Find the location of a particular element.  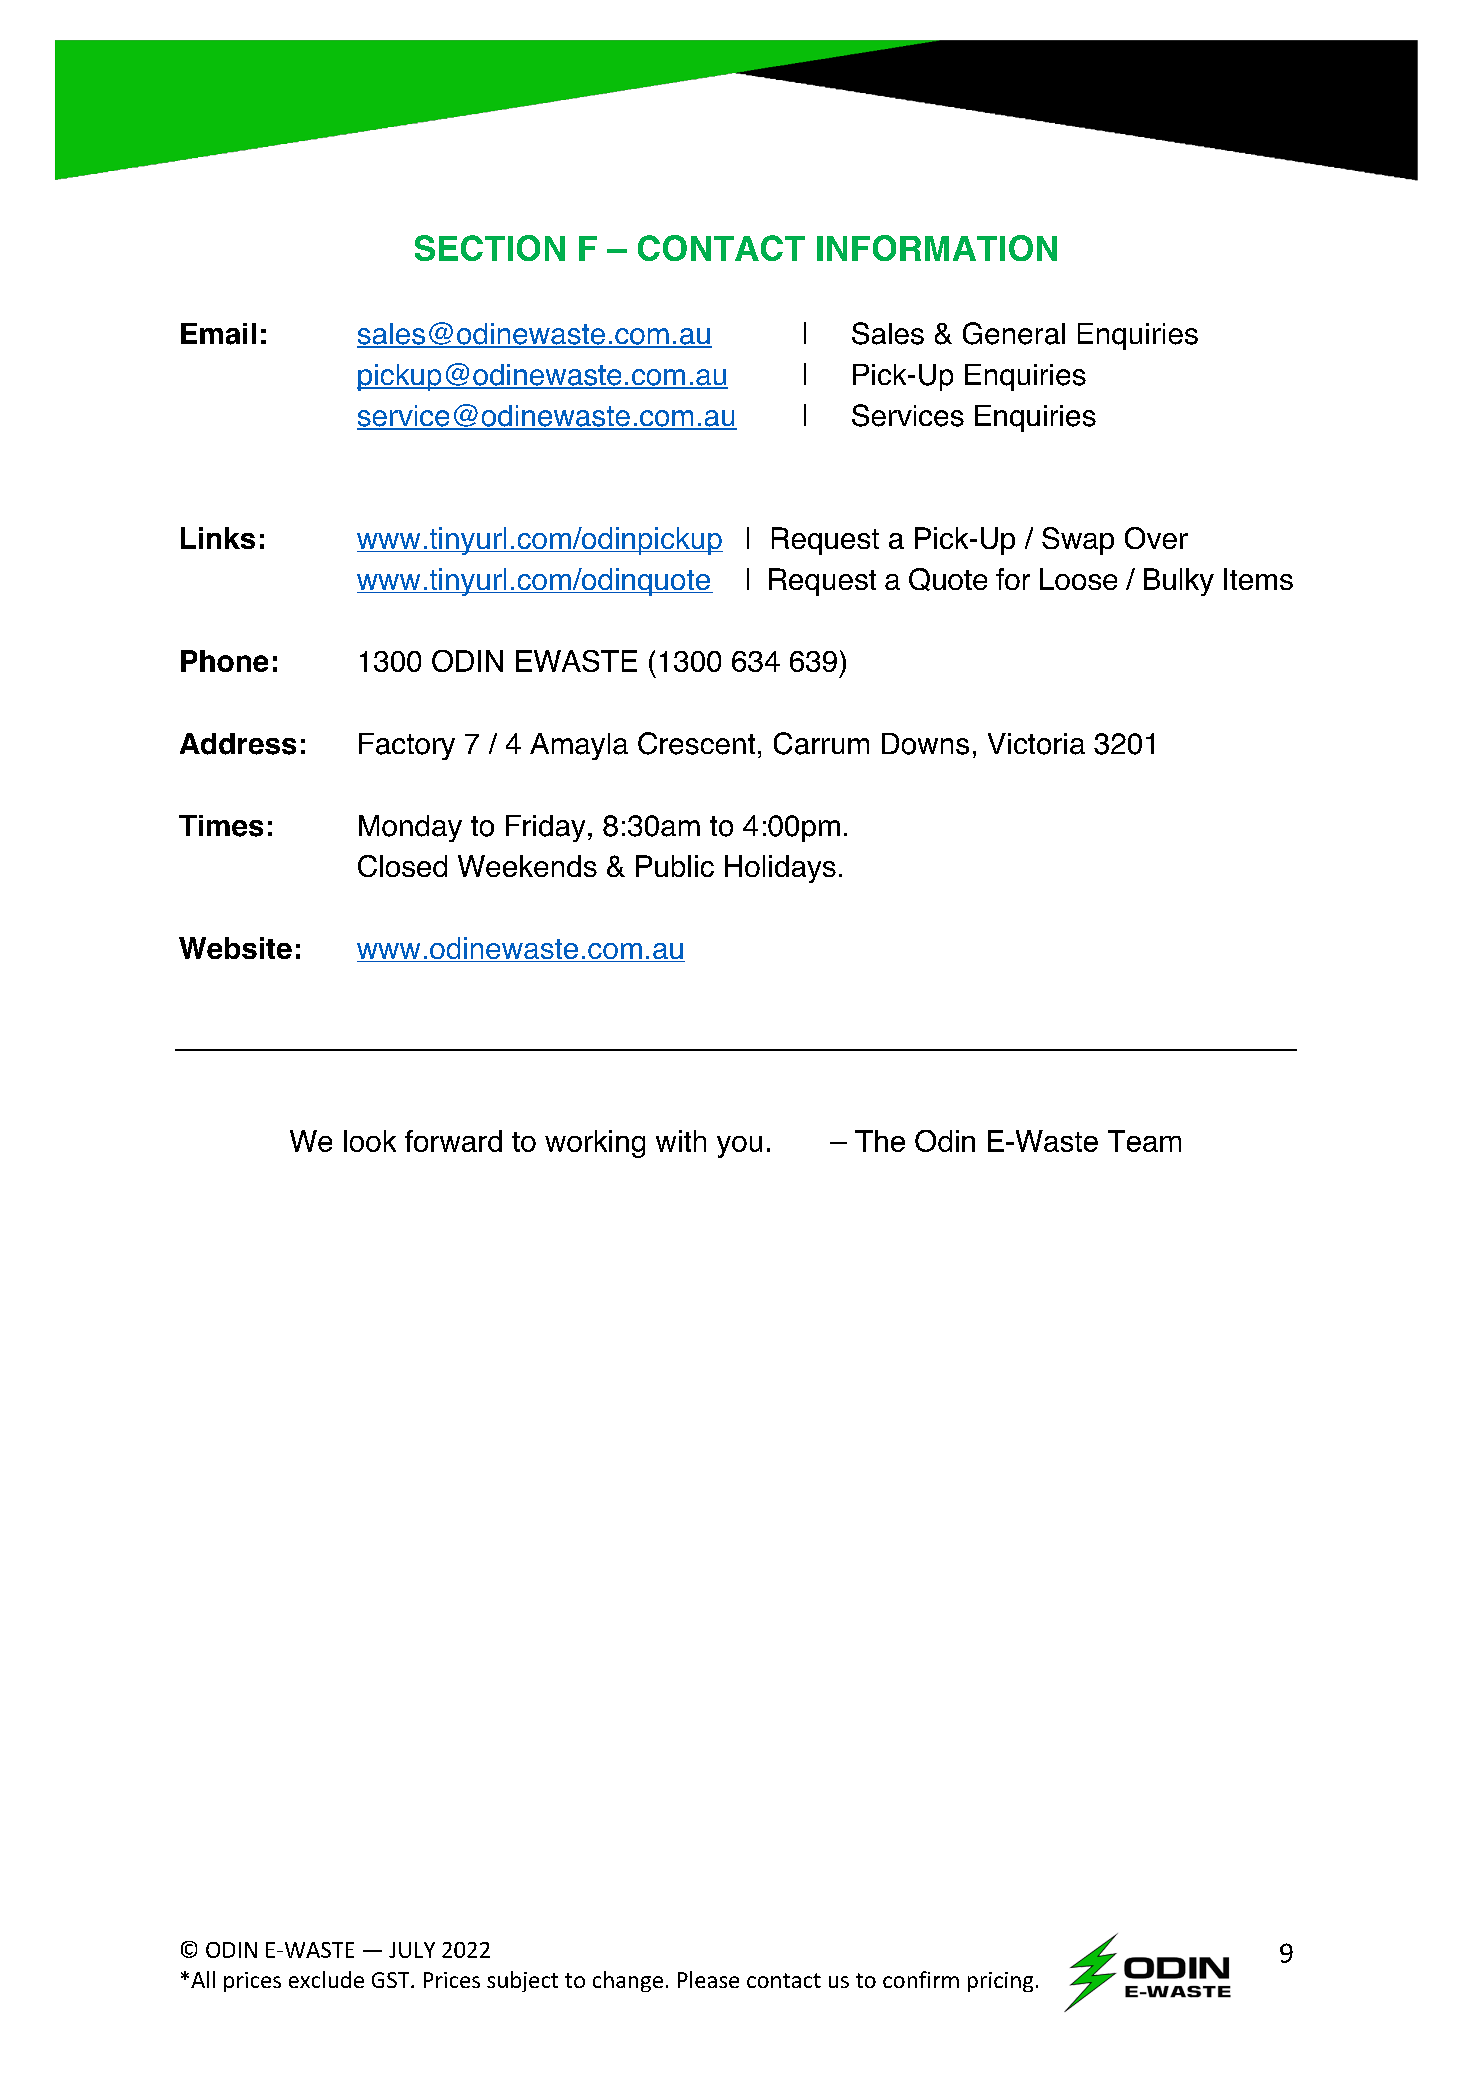

Victoria is located at coordinates (1036, 744).
